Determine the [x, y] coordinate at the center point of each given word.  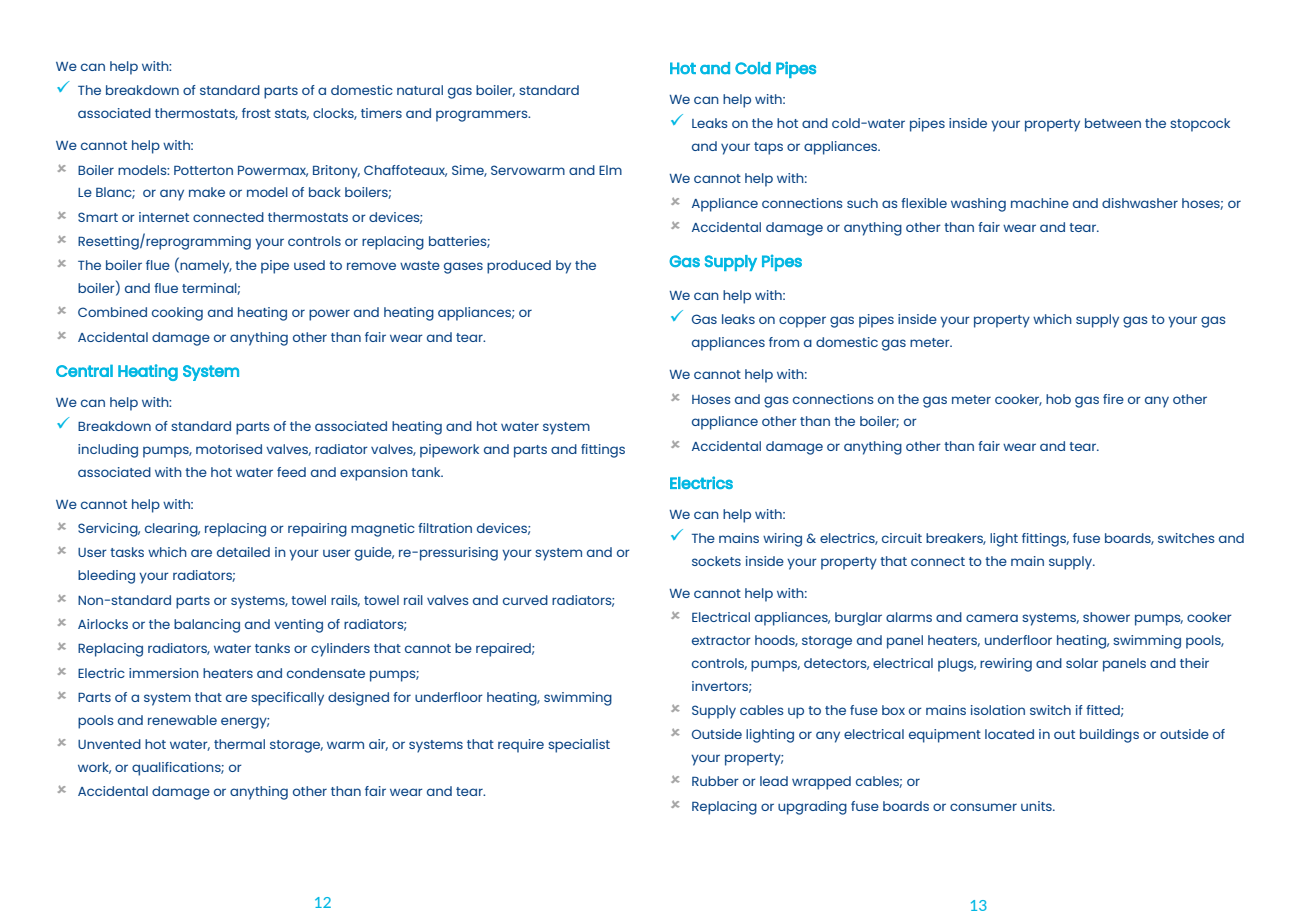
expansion [374, 474]
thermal [239, 744]
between [1113, 123]
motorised [229, 449]
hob [1058, 399]
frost [256, 113]
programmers [483, 116]
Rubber [715, 781]
